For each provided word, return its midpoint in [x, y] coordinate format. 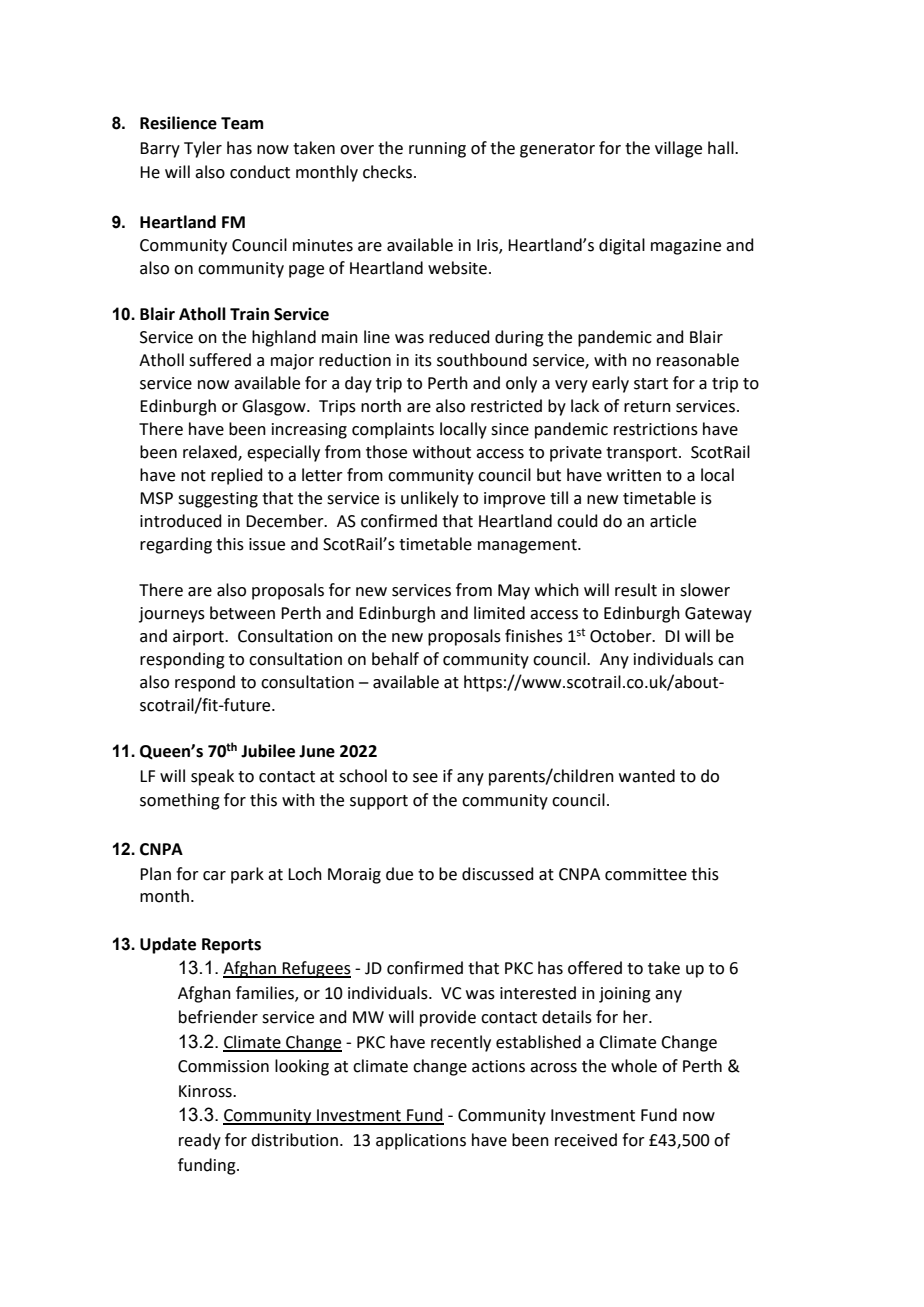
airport [199, 638]
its [423, 360]
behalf [395, 659]
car [214, 876]
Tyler [203, 149]
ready [200, 1141]
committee [646, 874]
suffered [220, 360]
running [437, 150]
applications [421, 1141]
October [622, 636]
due [399, 874]
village [678, 149]
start [651, 384]
